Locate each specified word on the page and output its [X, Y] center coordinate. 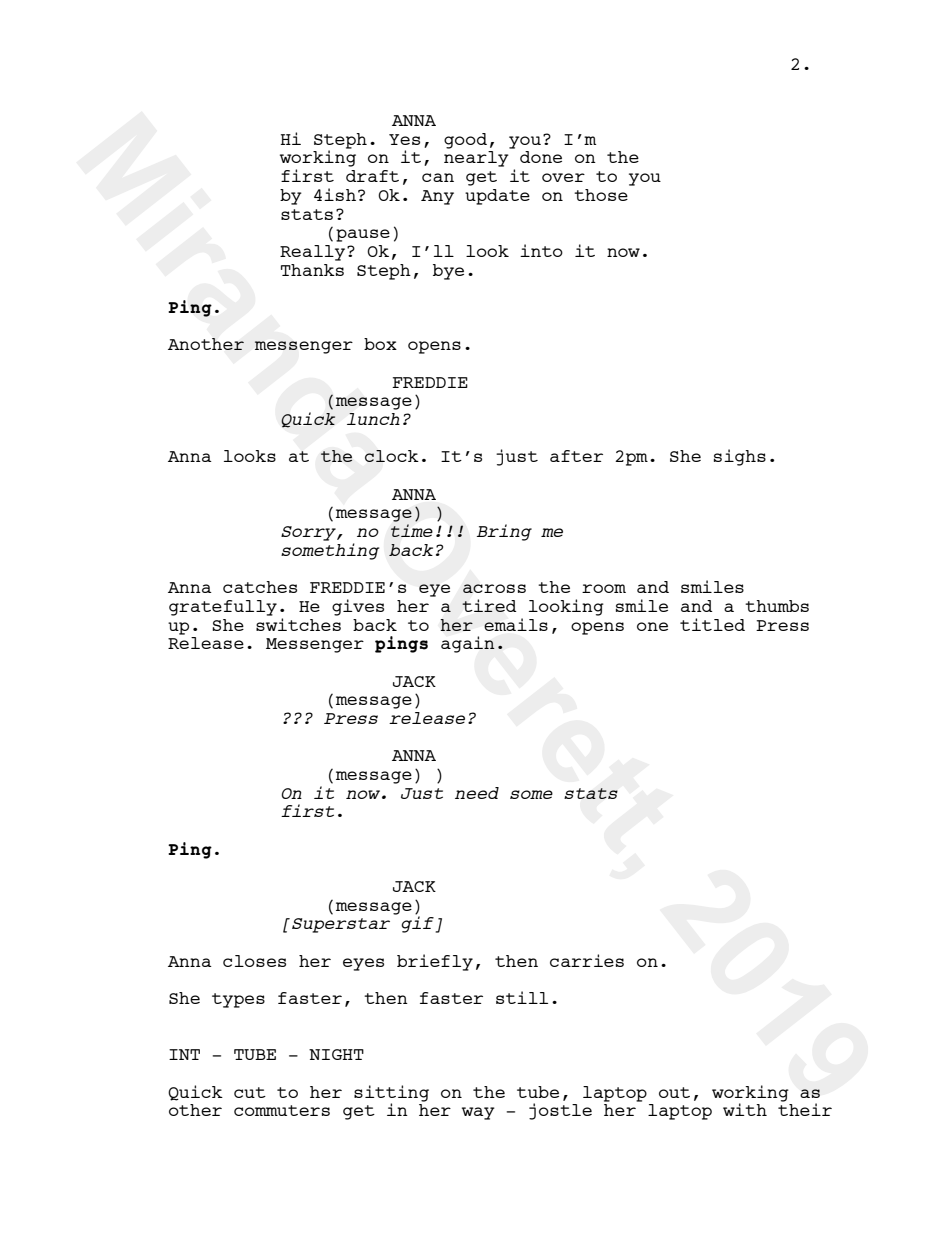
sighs [740, 457]
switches [298, 623]
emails [516, 624]
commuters [282, 1110]
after [576, 456]
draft [372, 176]
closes [254, 961]
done [541, 157]
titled [712, 624]
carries [587, 960]
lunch [373, 419]
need [477, 793]
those [601, 195]
